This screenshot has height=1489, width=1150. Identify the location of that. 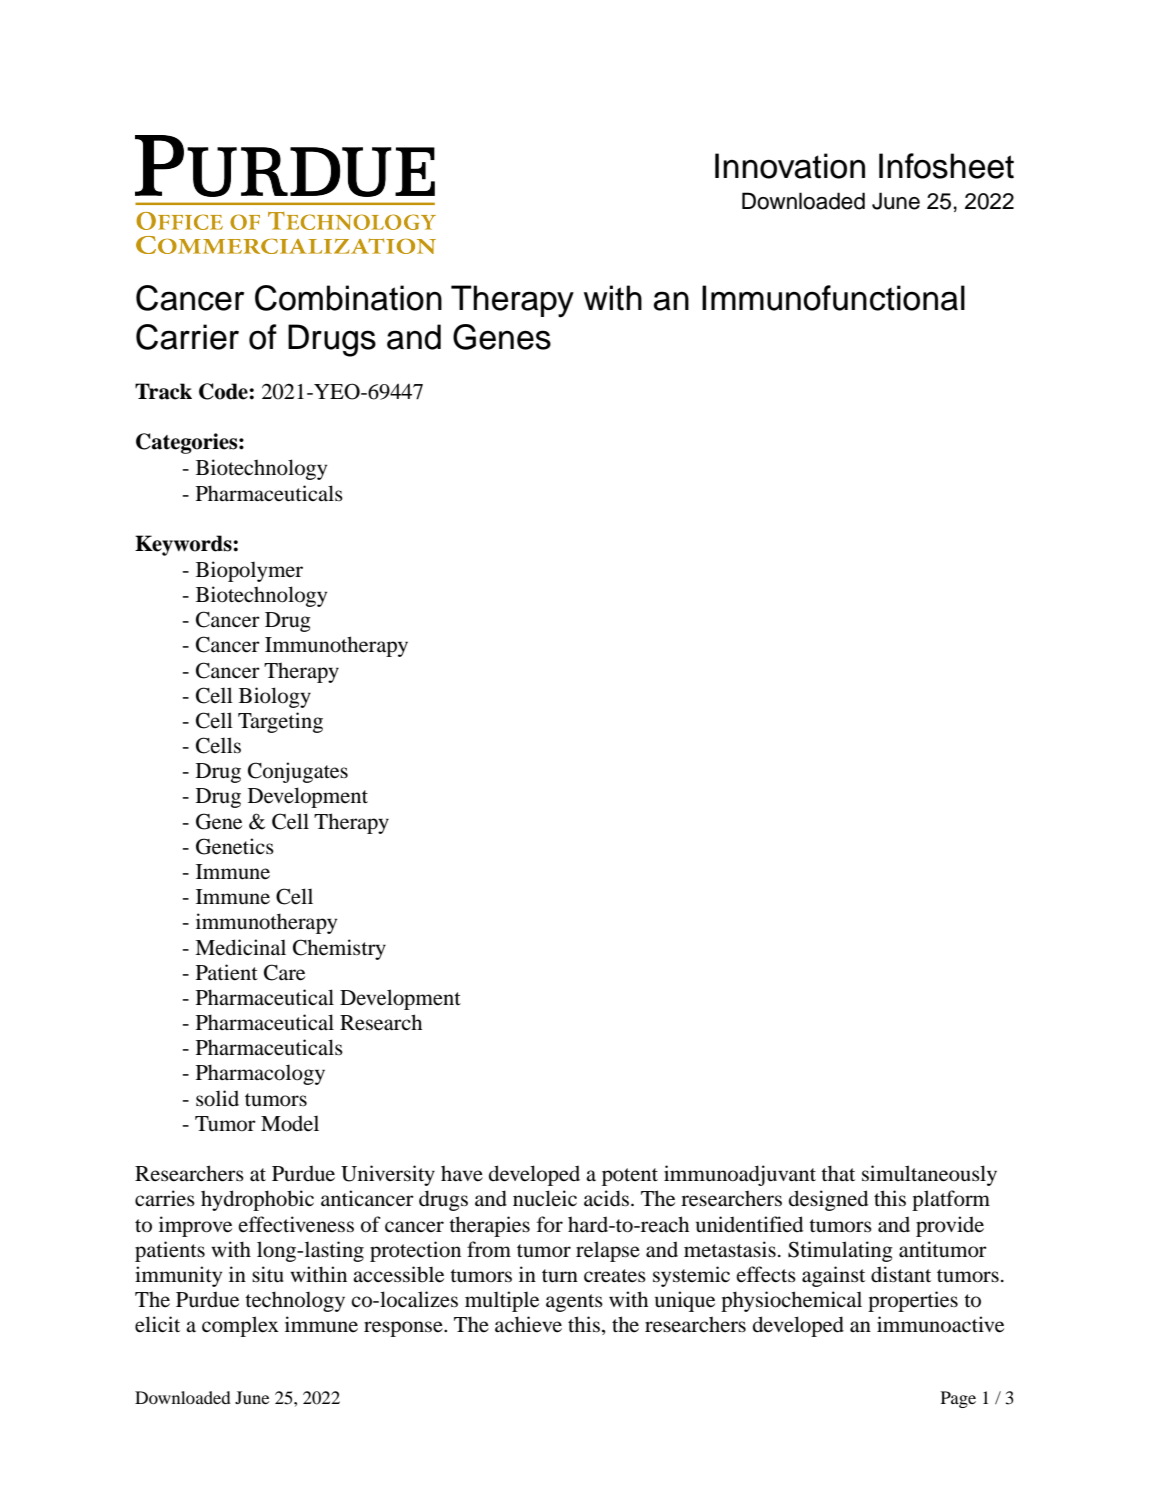
(838, 1173).
